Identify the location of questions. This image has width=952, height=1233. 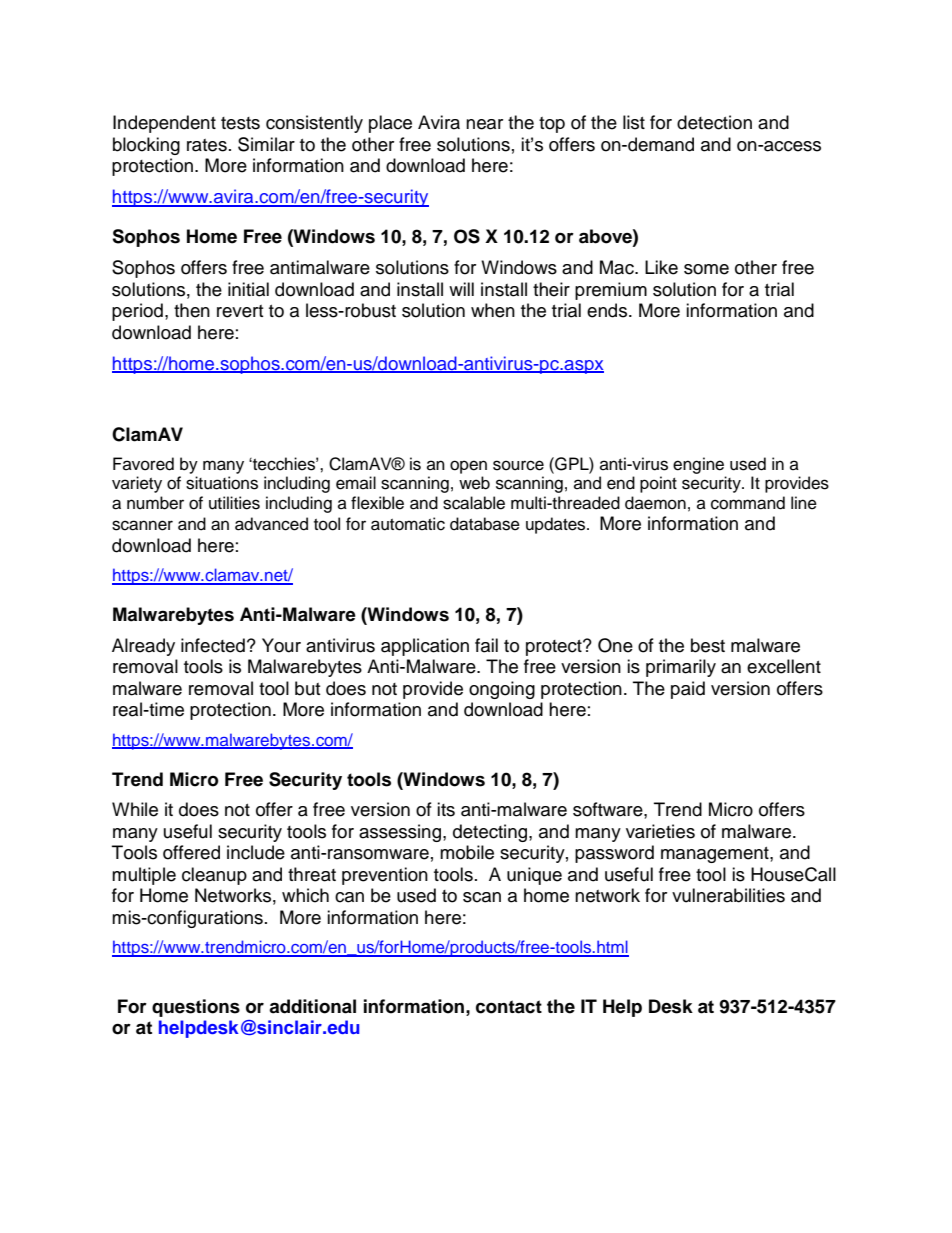
(196, 1008).
